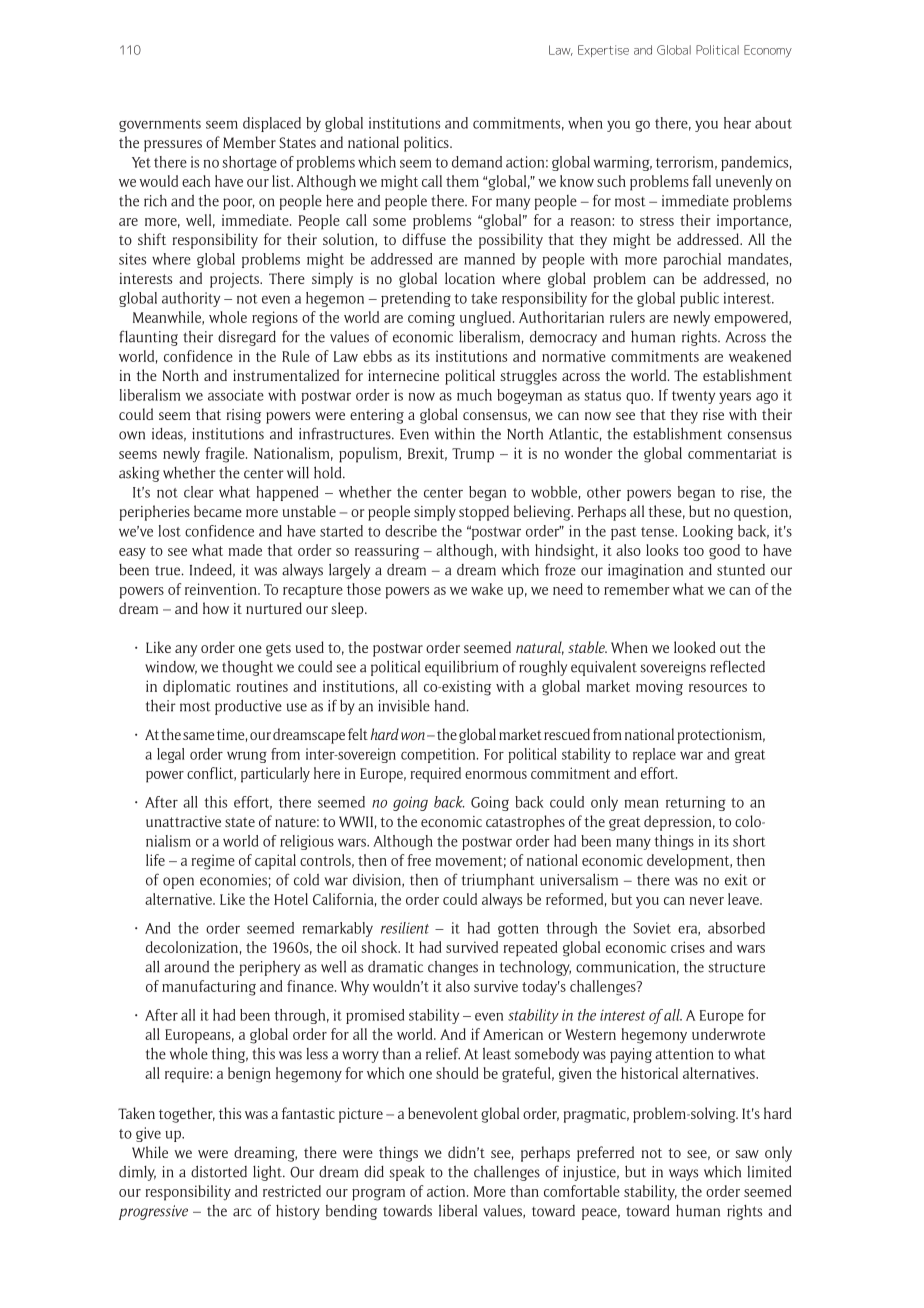 The width and height of the screenshot is (924, 1308). Describe the element at coordinates (183, 821) in the screenshot. I see `unattractive` at that location.
